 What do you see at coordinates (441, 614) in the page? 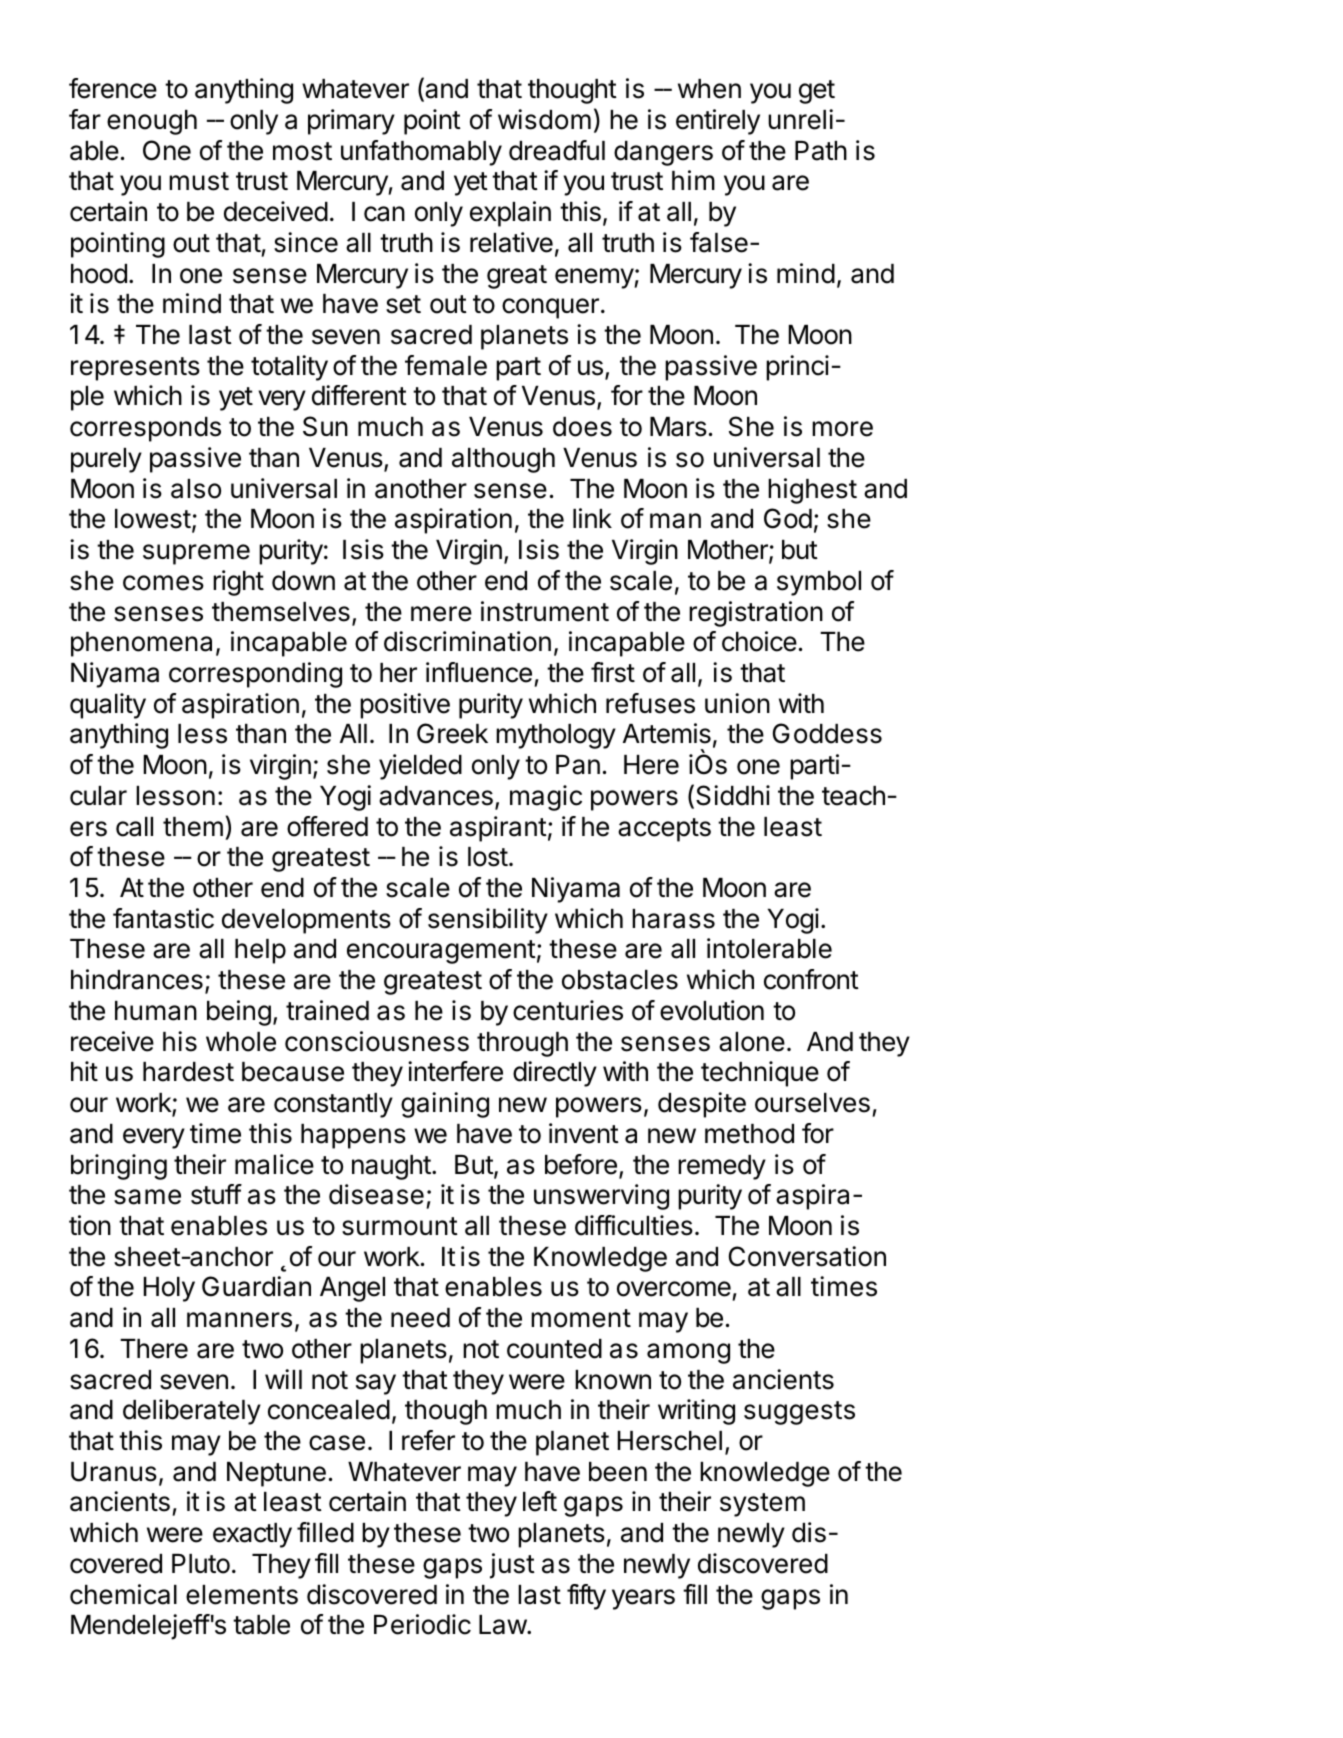
I see `mere` at bounding box center [441, 614].
